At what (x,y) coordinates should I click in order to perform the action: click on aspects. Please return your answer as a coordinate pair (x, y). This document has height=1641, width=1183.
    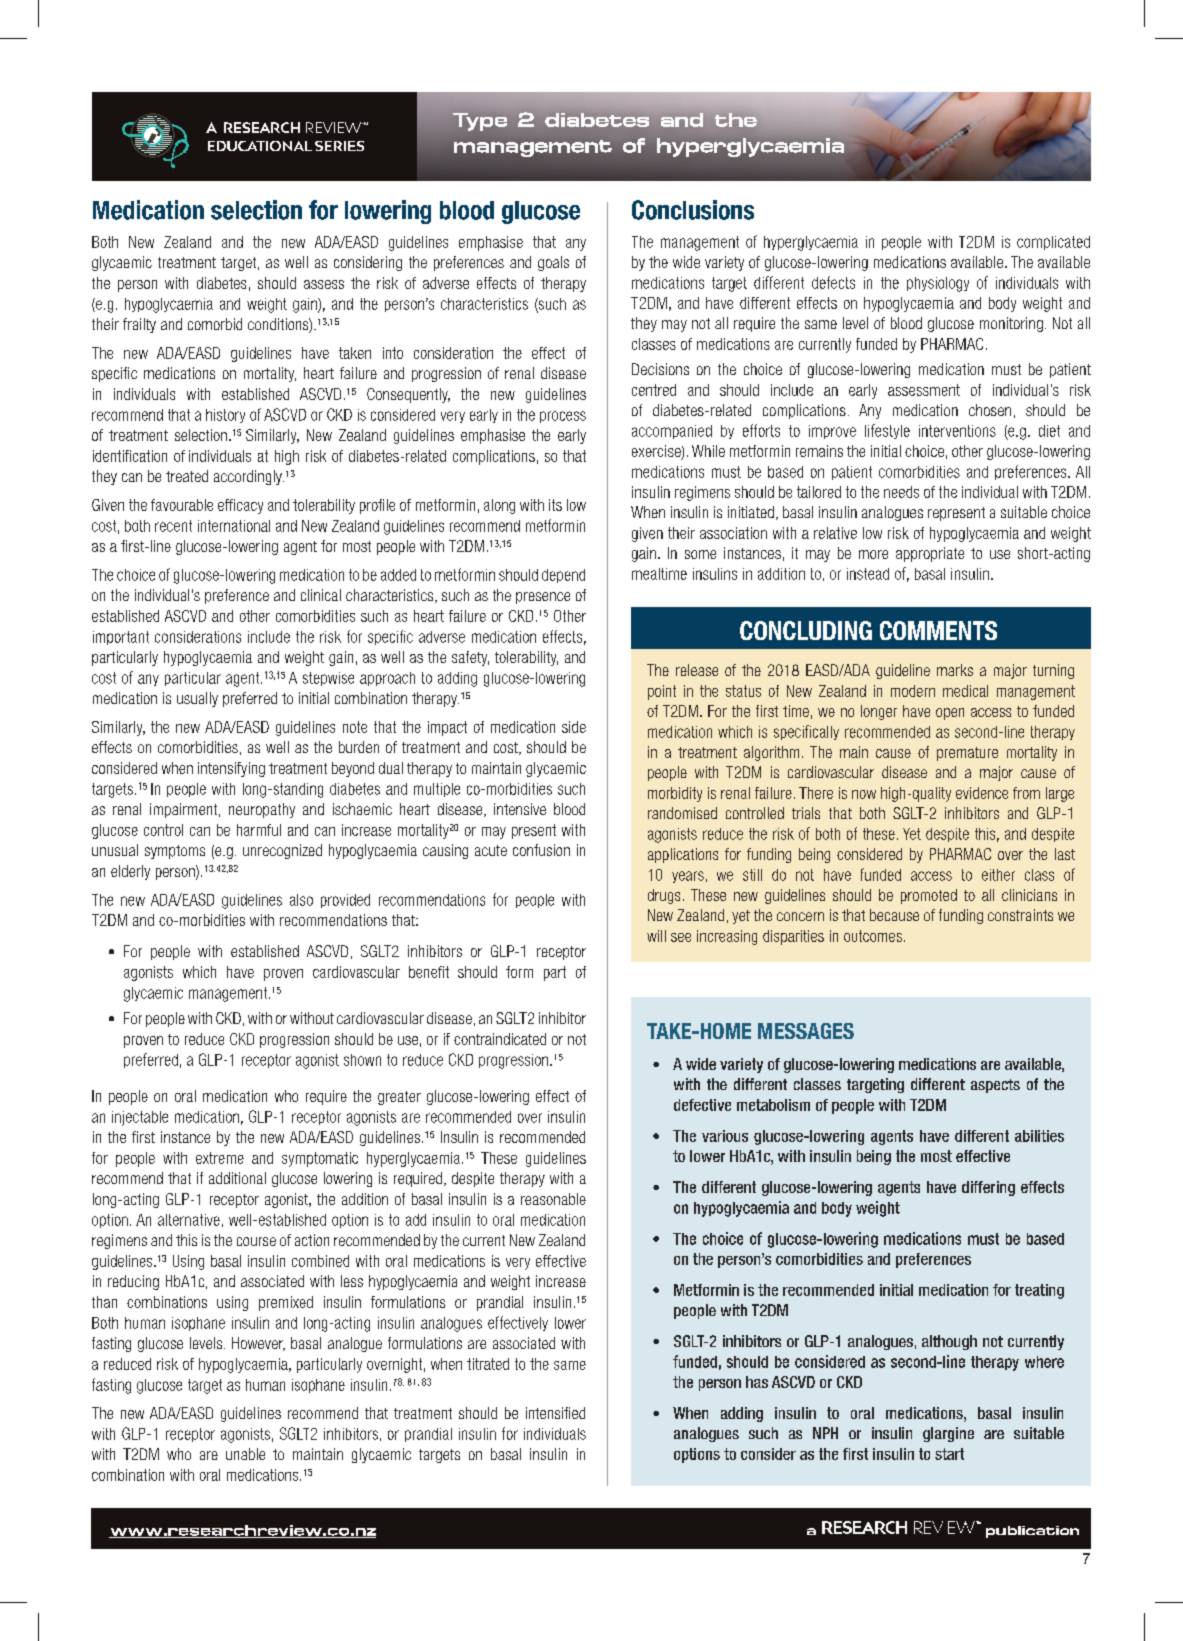
    Looking at the image, I should click on (995, 1086).
